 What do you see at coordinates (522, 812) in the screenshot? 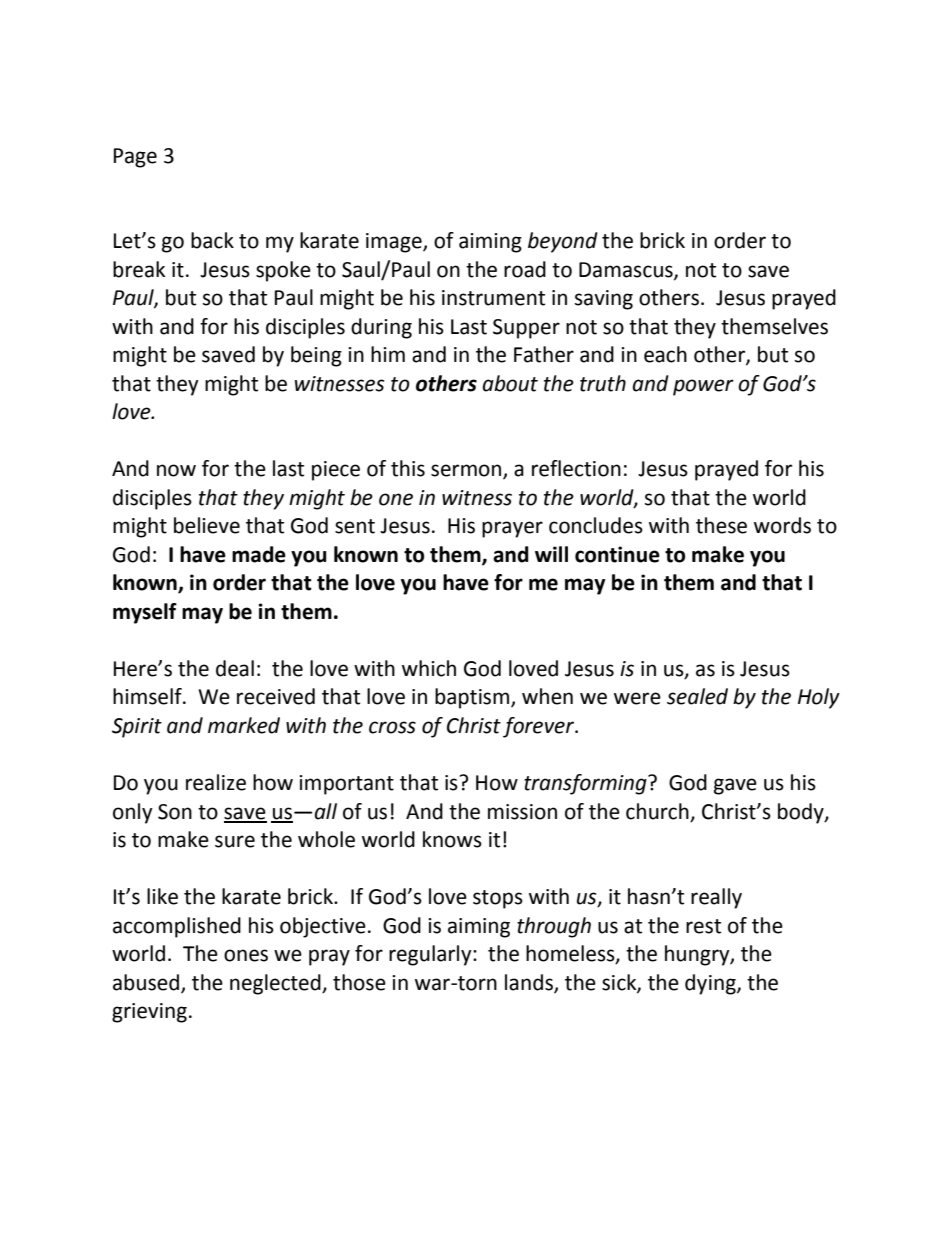
I see `mission` at bounding box center [522, 812].
